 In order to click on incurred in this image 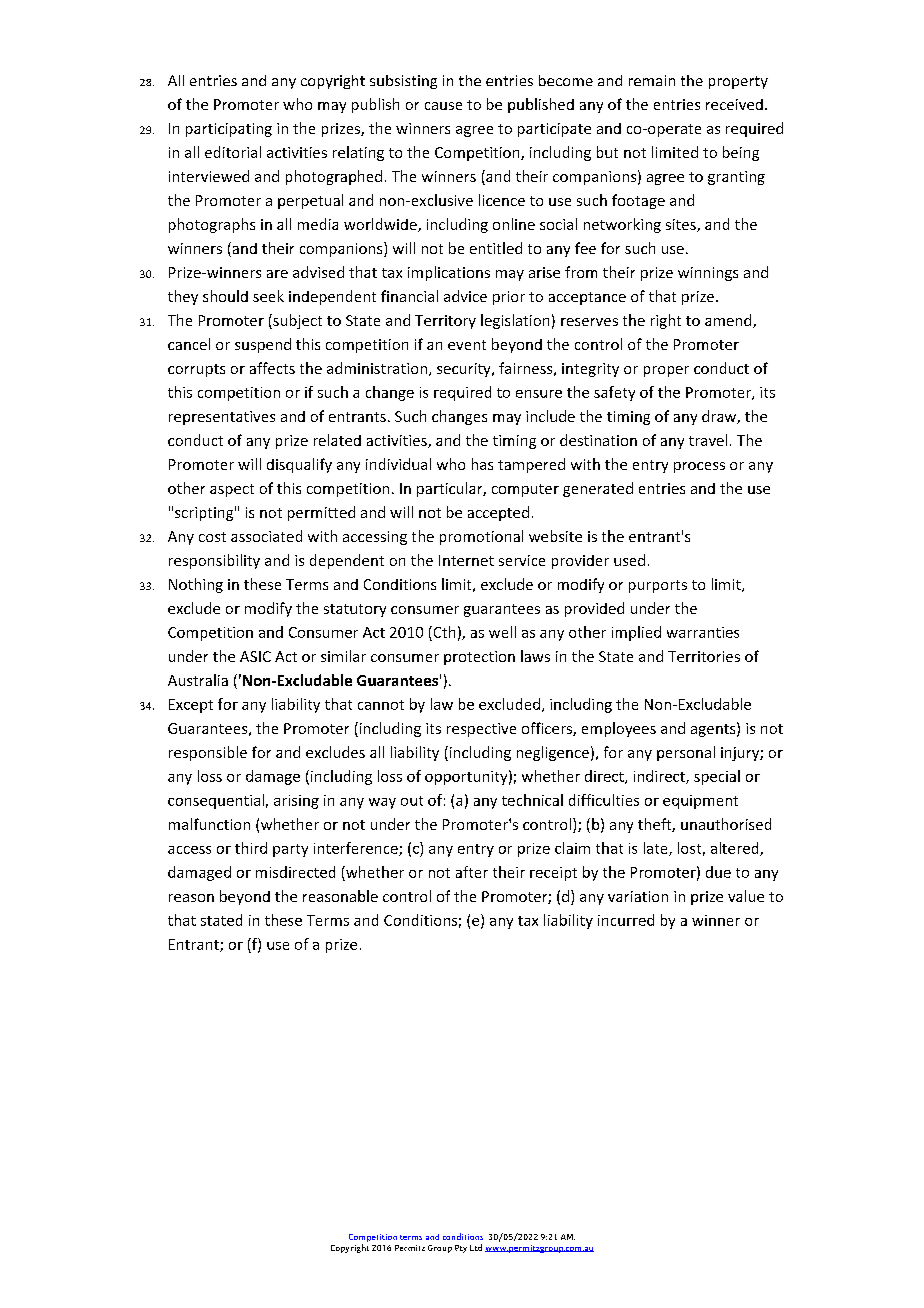, I will do `click(626, 920)`.
